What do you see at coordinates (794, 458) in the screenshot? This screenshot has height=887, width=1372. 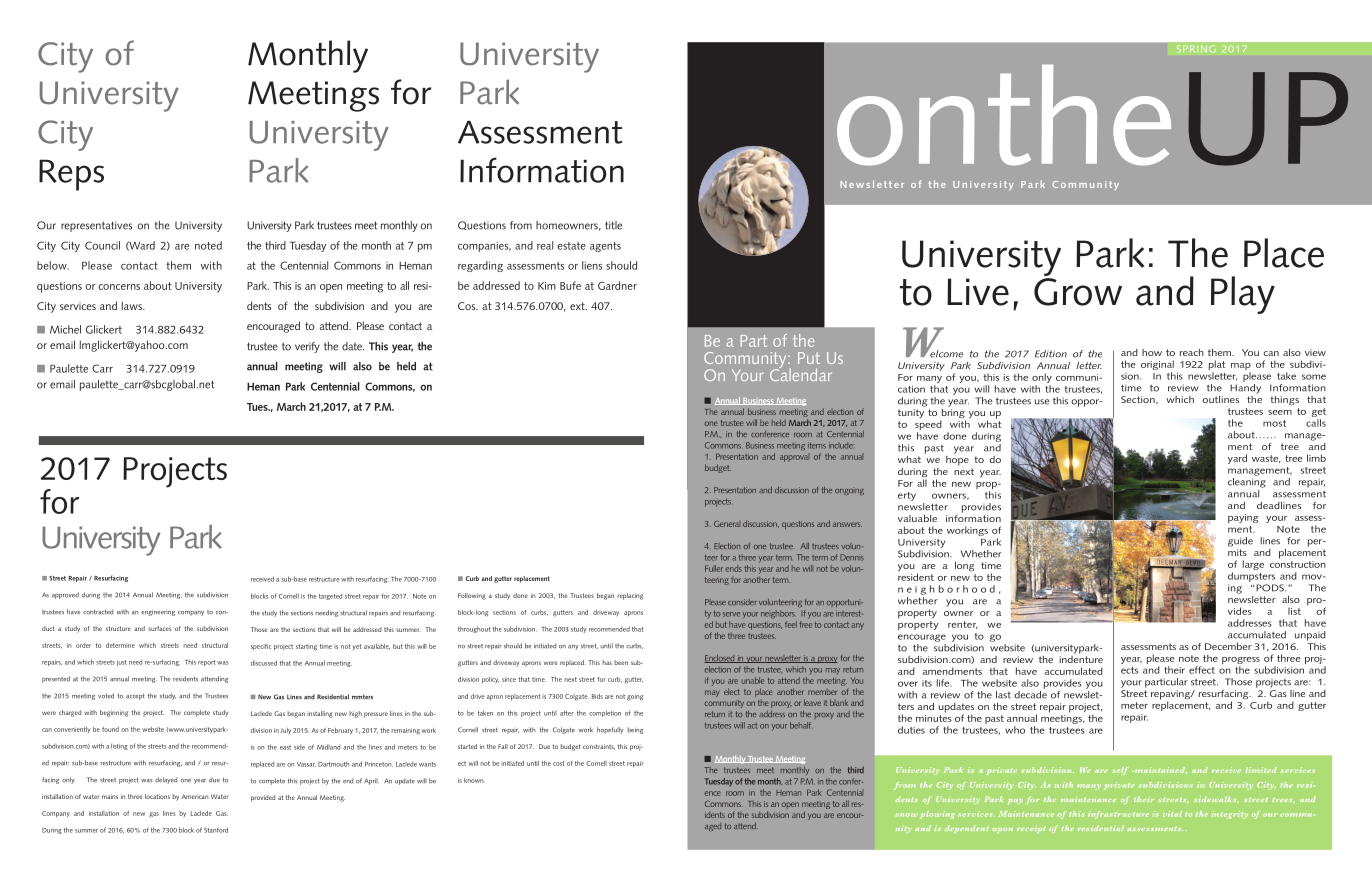 I see `approval` at bounding box center [794, 458].
